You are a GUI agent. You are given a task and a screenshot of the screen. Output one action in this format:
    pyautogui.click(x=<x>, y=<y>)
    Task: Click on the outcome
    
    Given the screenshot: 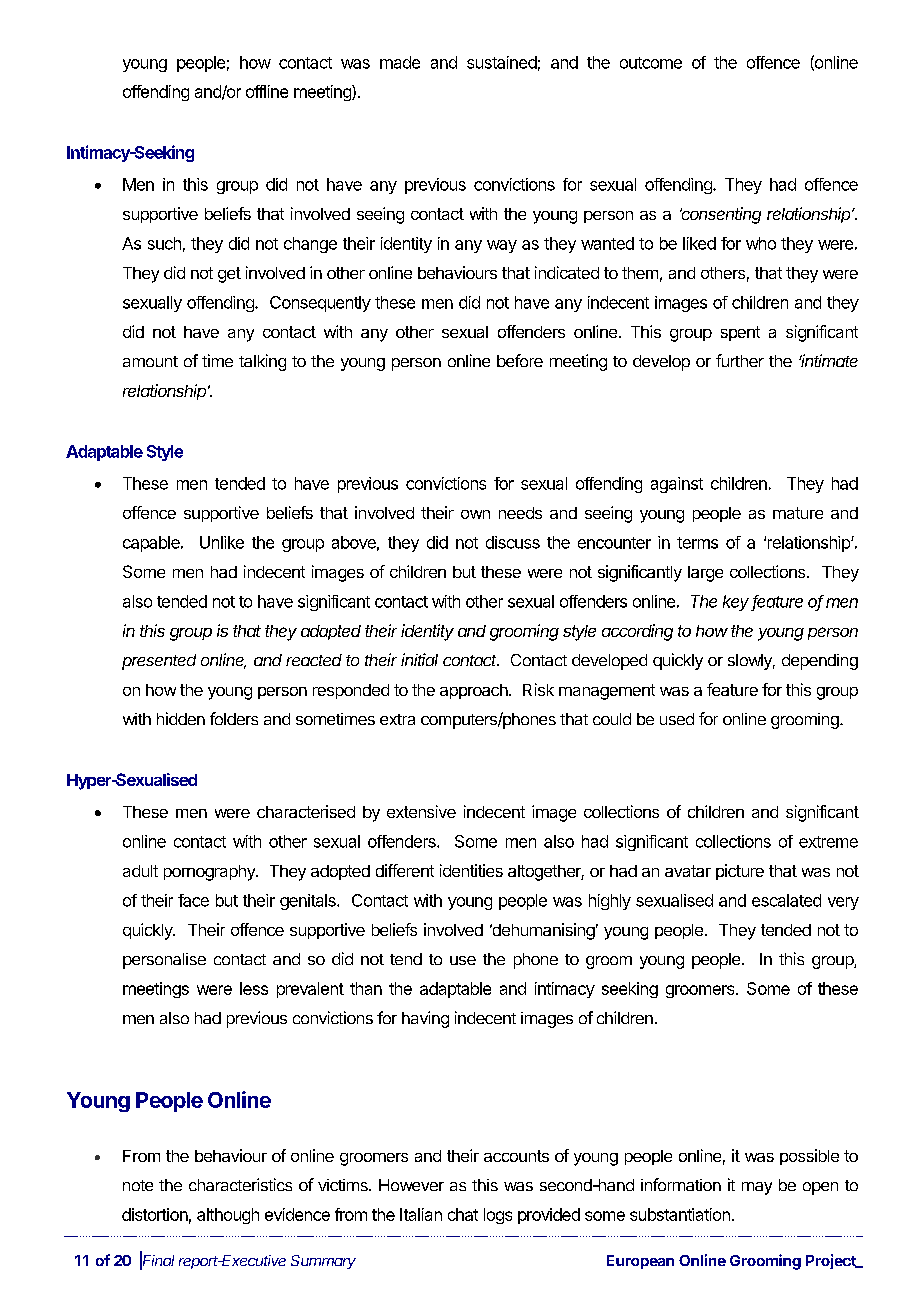 What is the action you would take?
    pyautogui.click(x=651, y=63)
